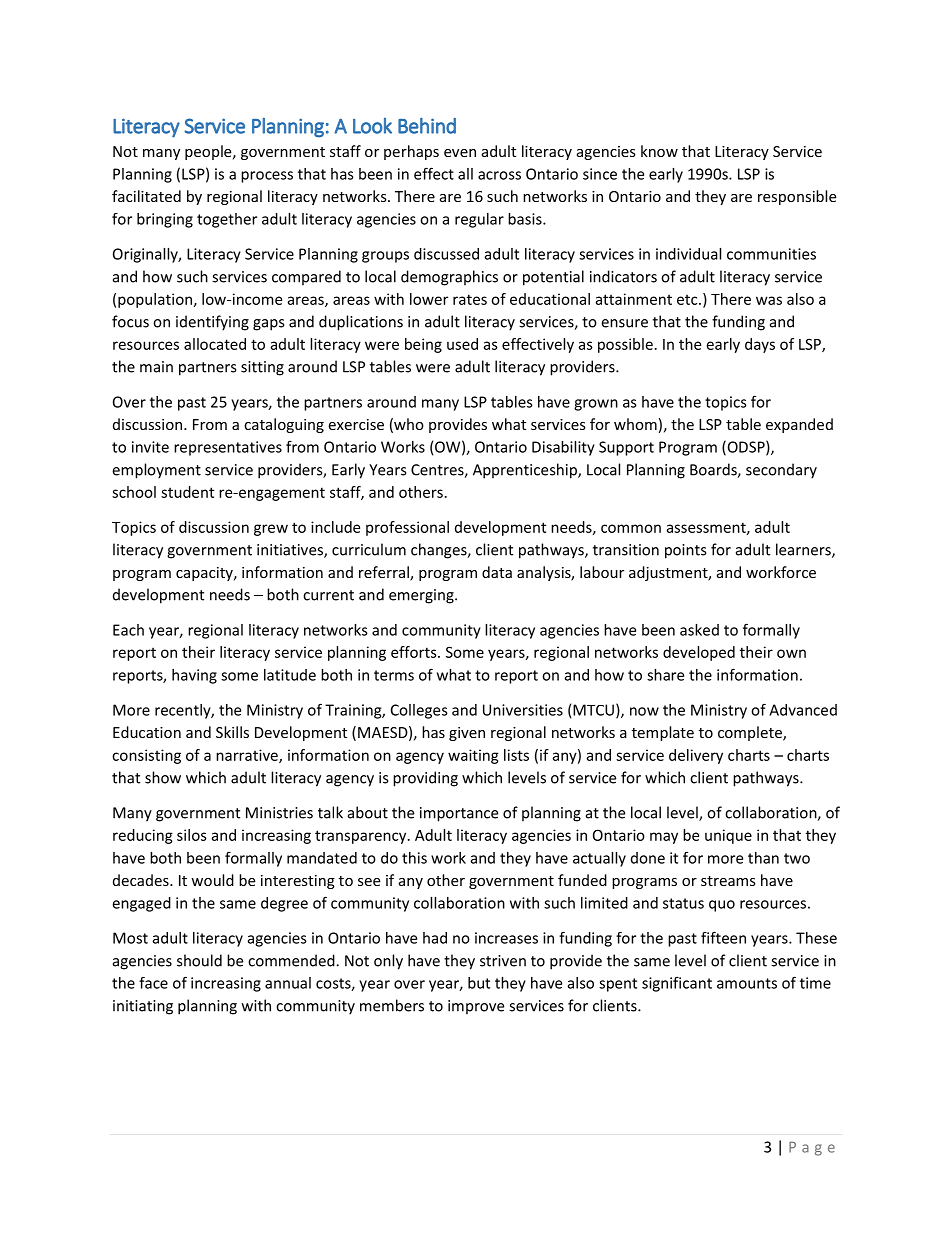 This screenshot has height=1233, width=952. I want to click on complete, so click(751, 733).
